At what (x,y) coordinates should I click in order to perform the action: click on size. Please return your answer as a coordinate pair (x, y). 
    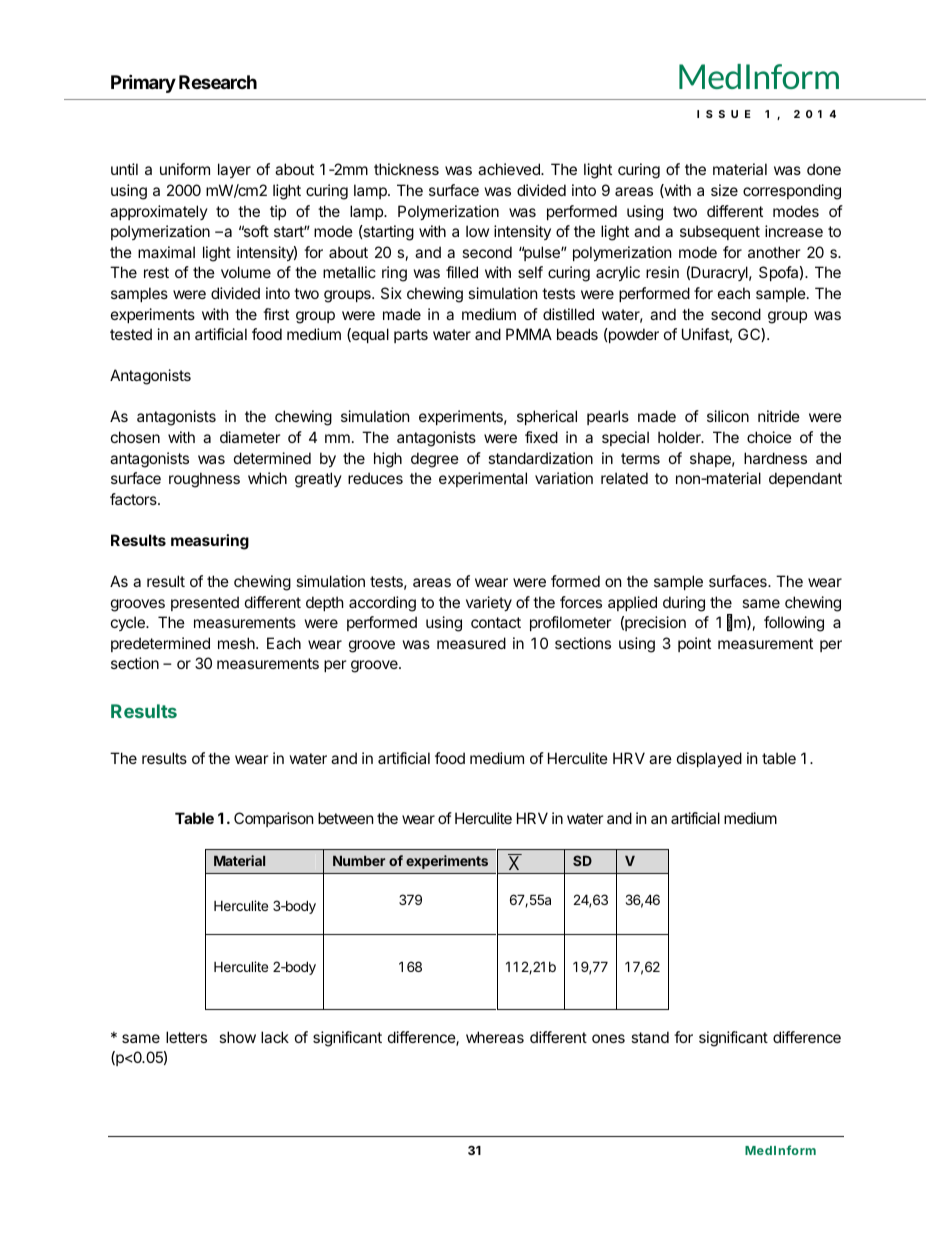
    Looking at the image, I should click on (724, 190).
